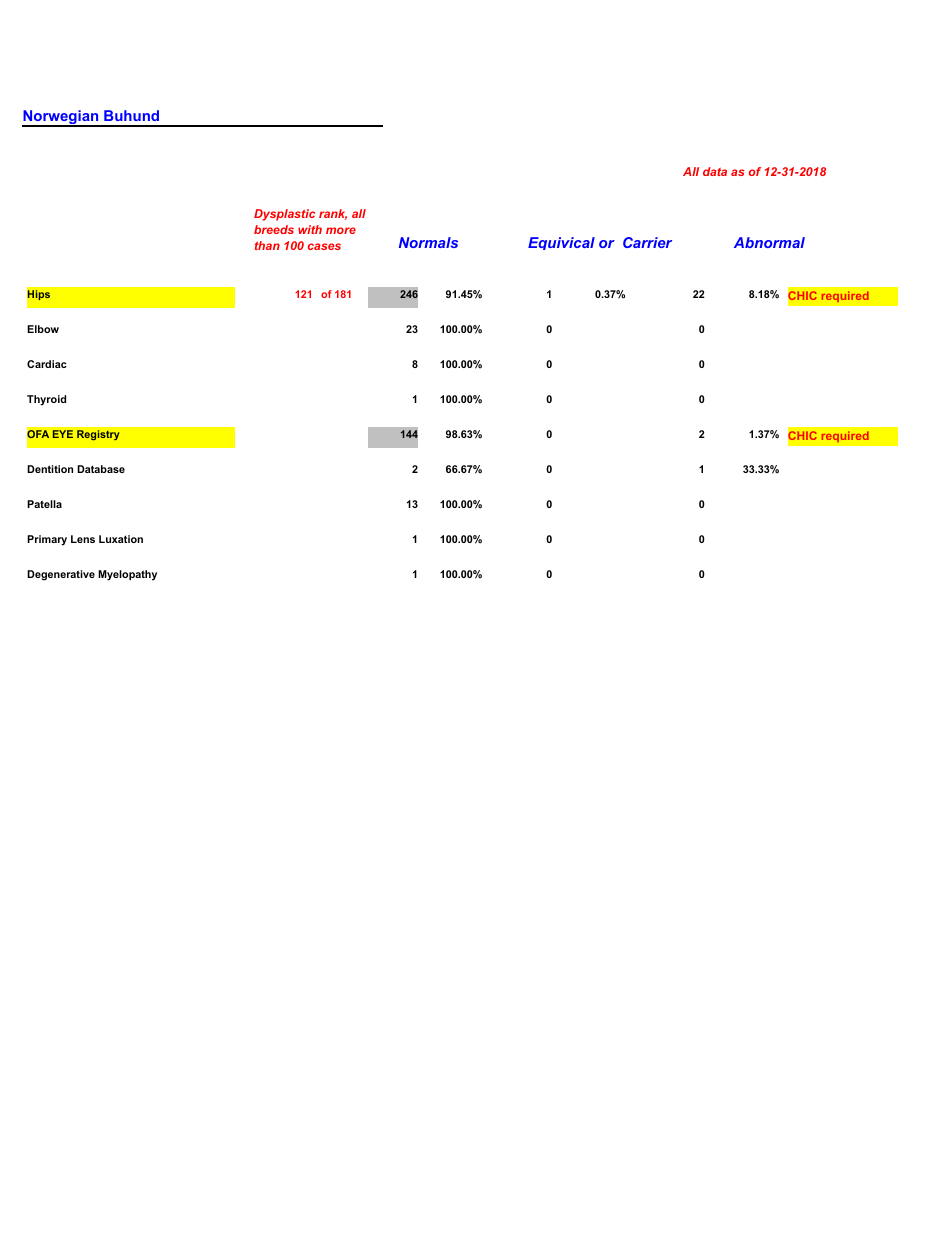 Image resolution: width=952 pixels, height=1233 pixels. What do you see at coordinates (341, 230) in the screenshot?
I see `more` at bounding box center [341, 230].
